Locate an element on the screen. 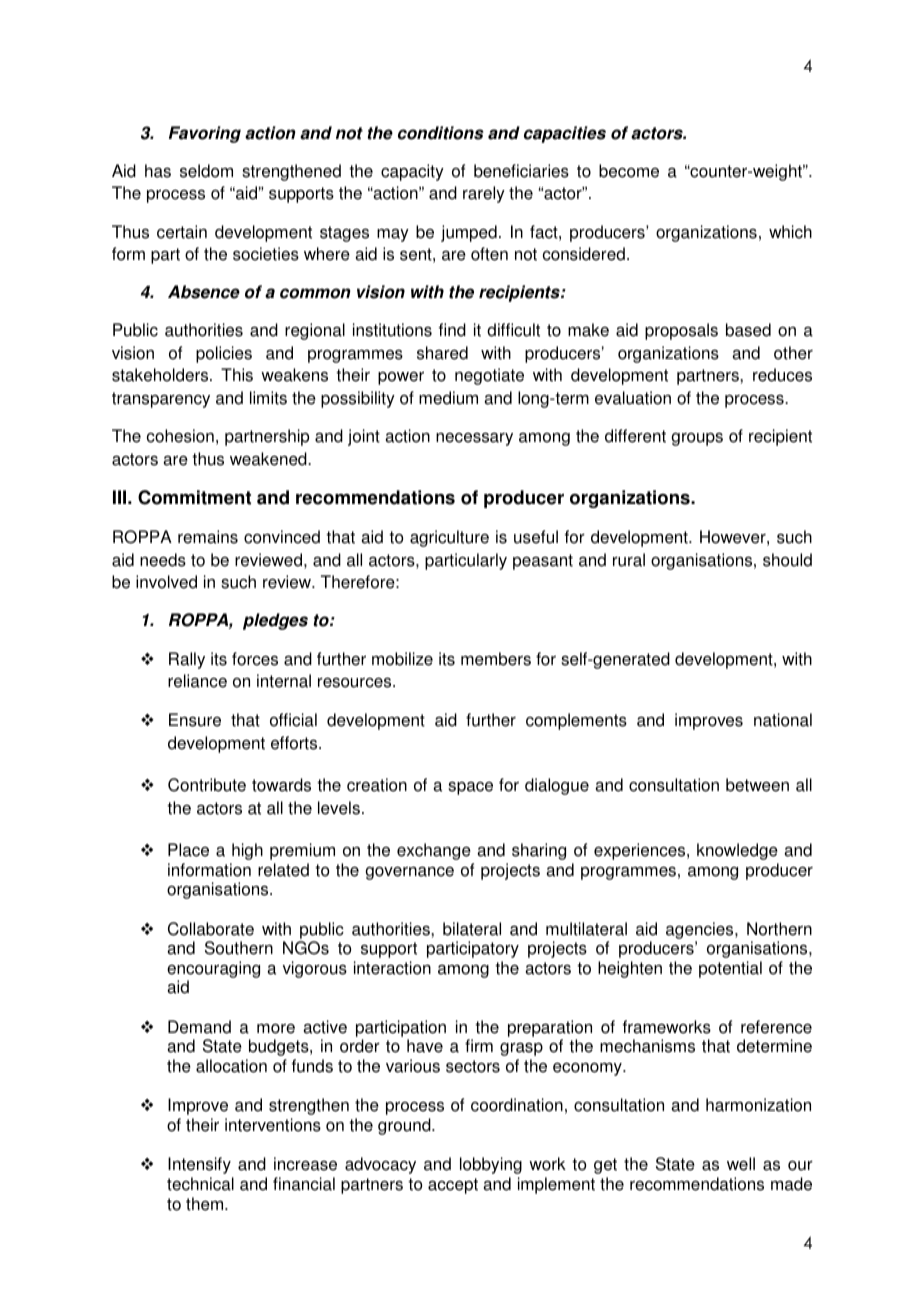 The height and width of the screenshot is (1308, 924). seldom is located at coordinates (206, 171).
